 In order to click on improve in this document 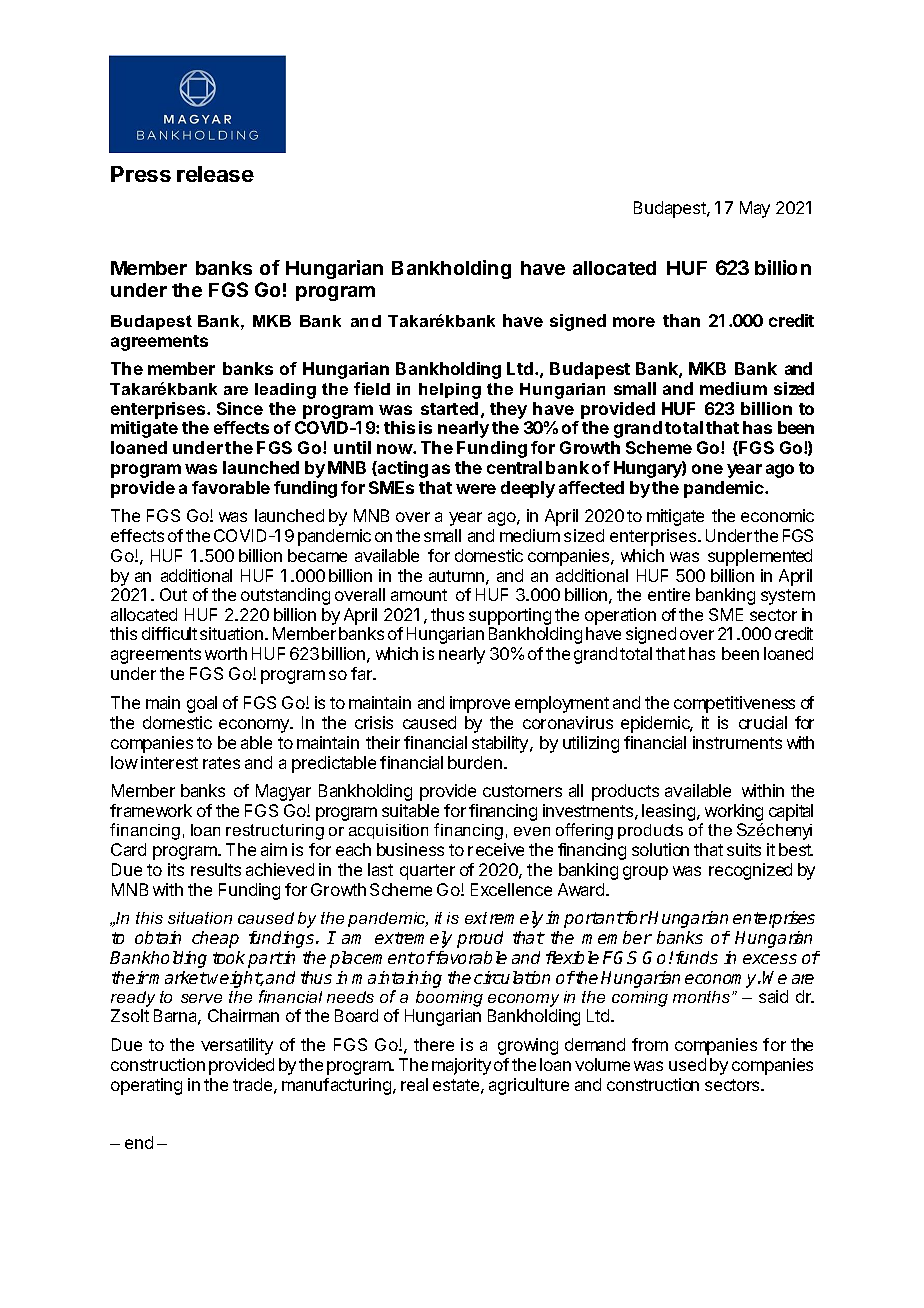, I will do `click(480, 704)`.
